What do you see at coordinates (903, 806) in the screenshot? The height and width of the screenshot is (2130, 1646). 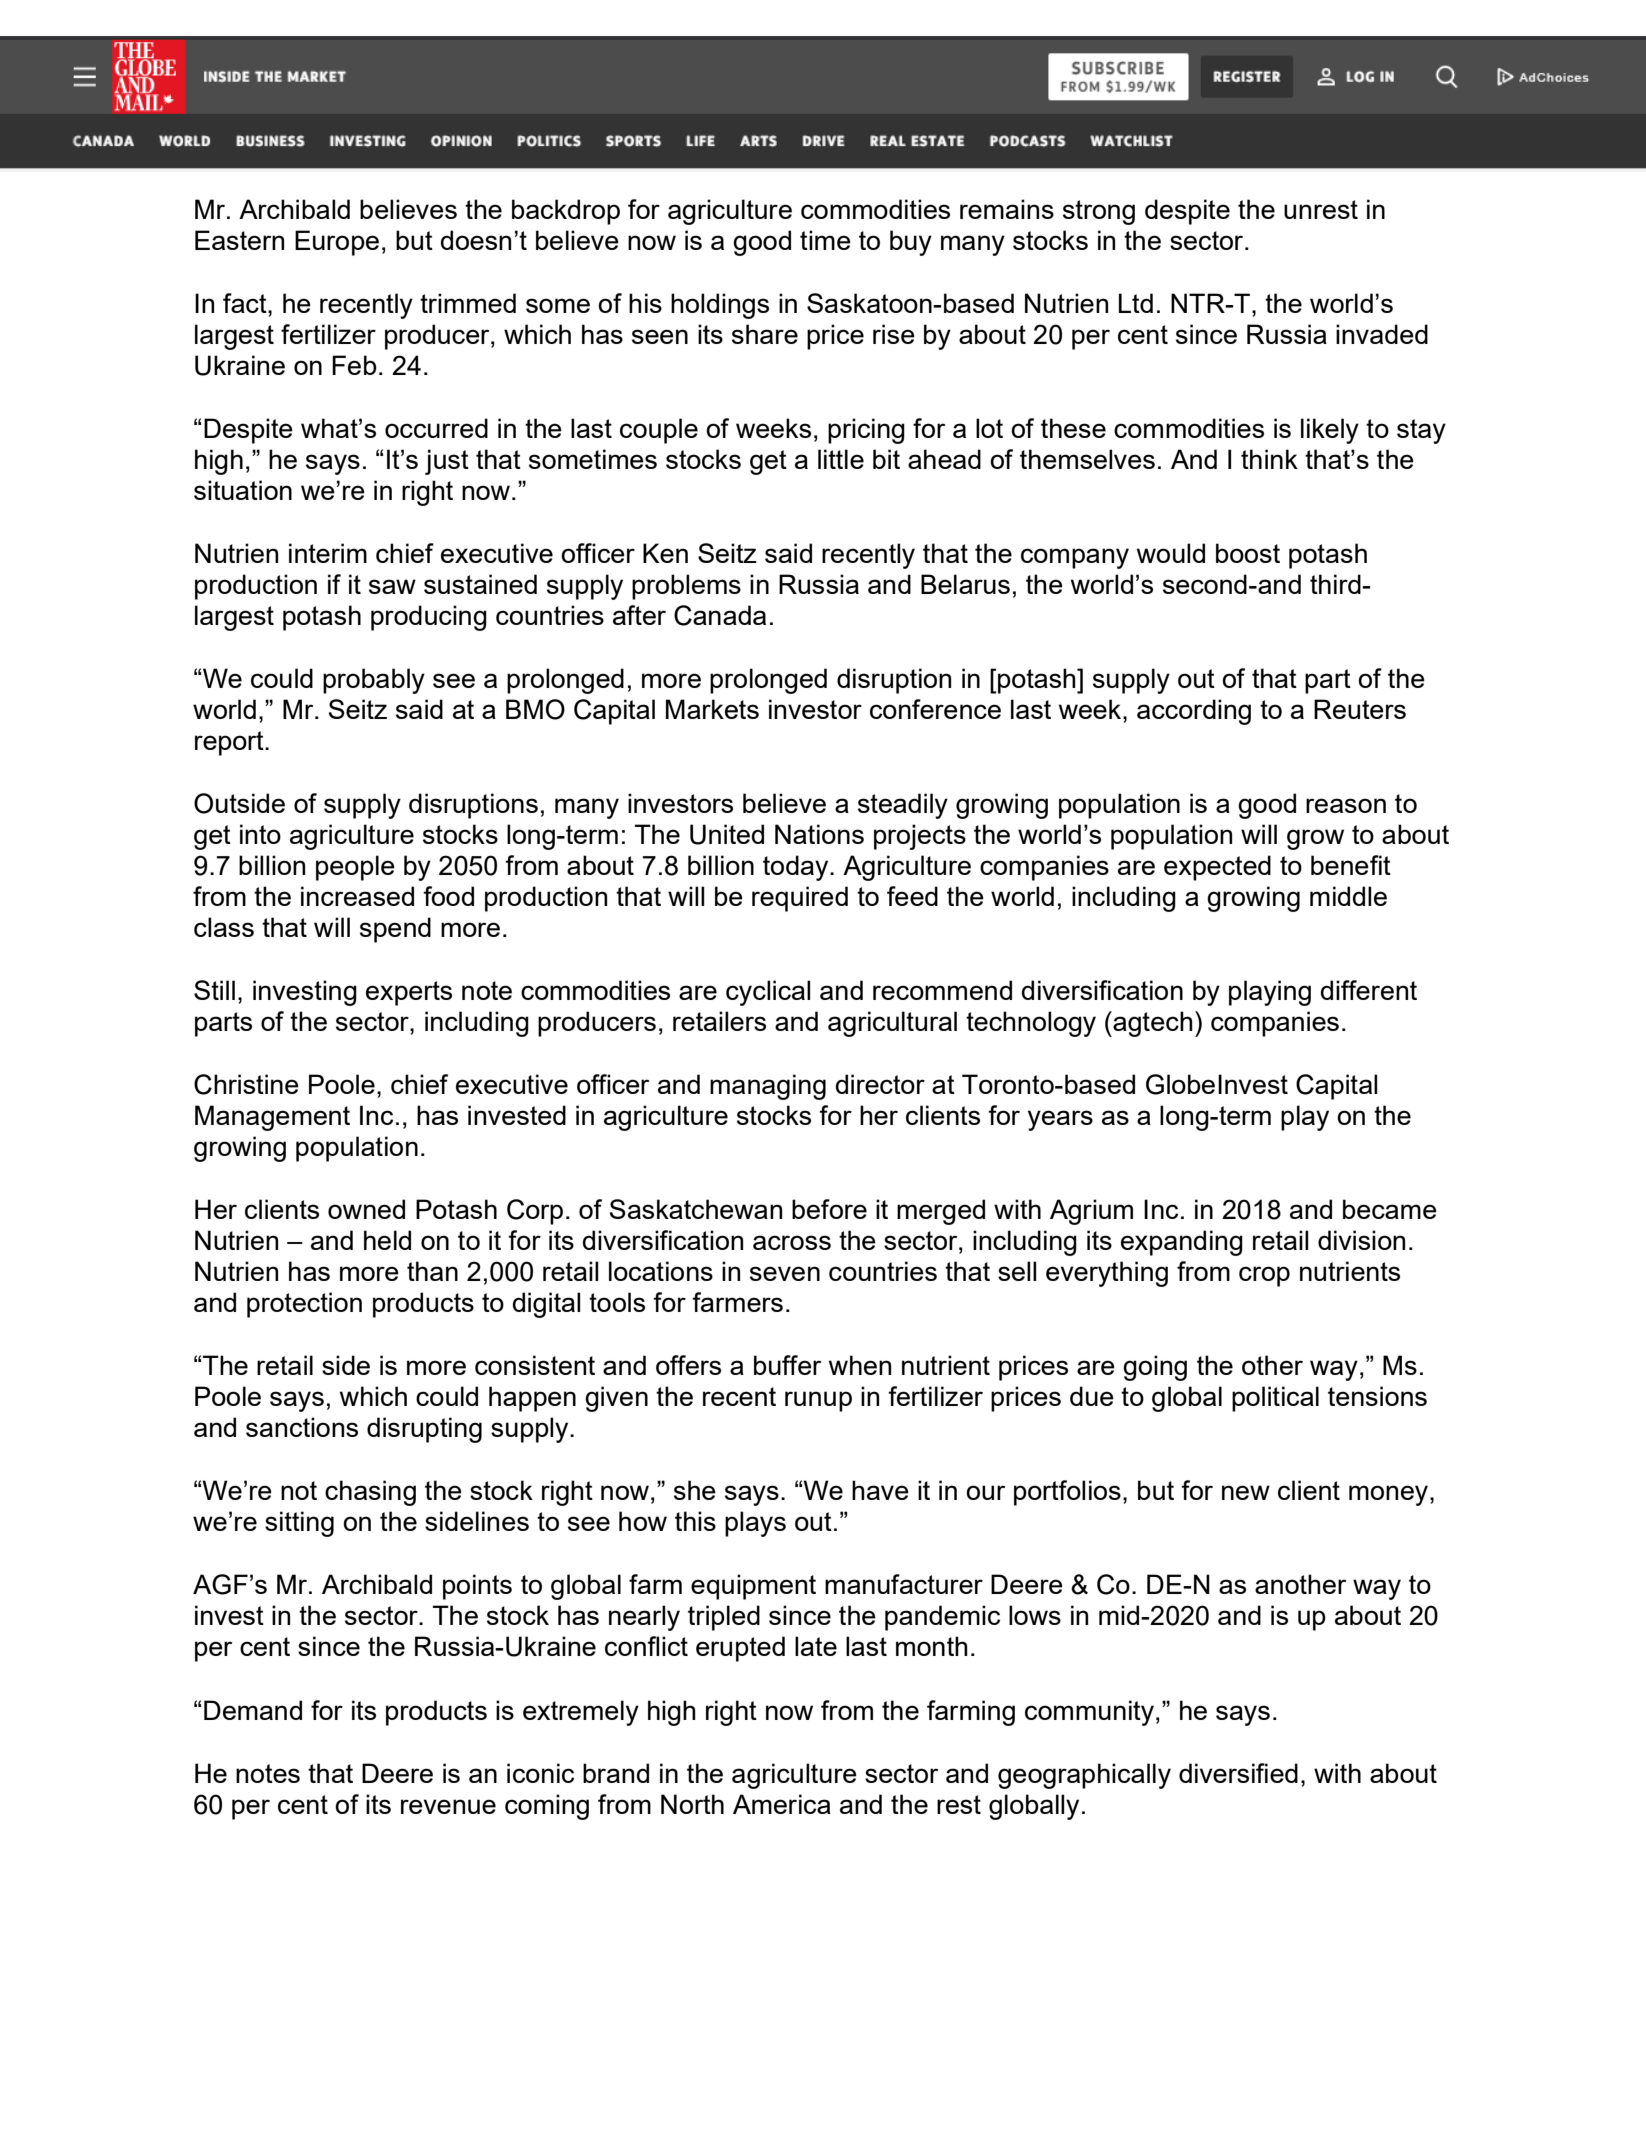 I see `steadily` at bounding box center [903, 806].
